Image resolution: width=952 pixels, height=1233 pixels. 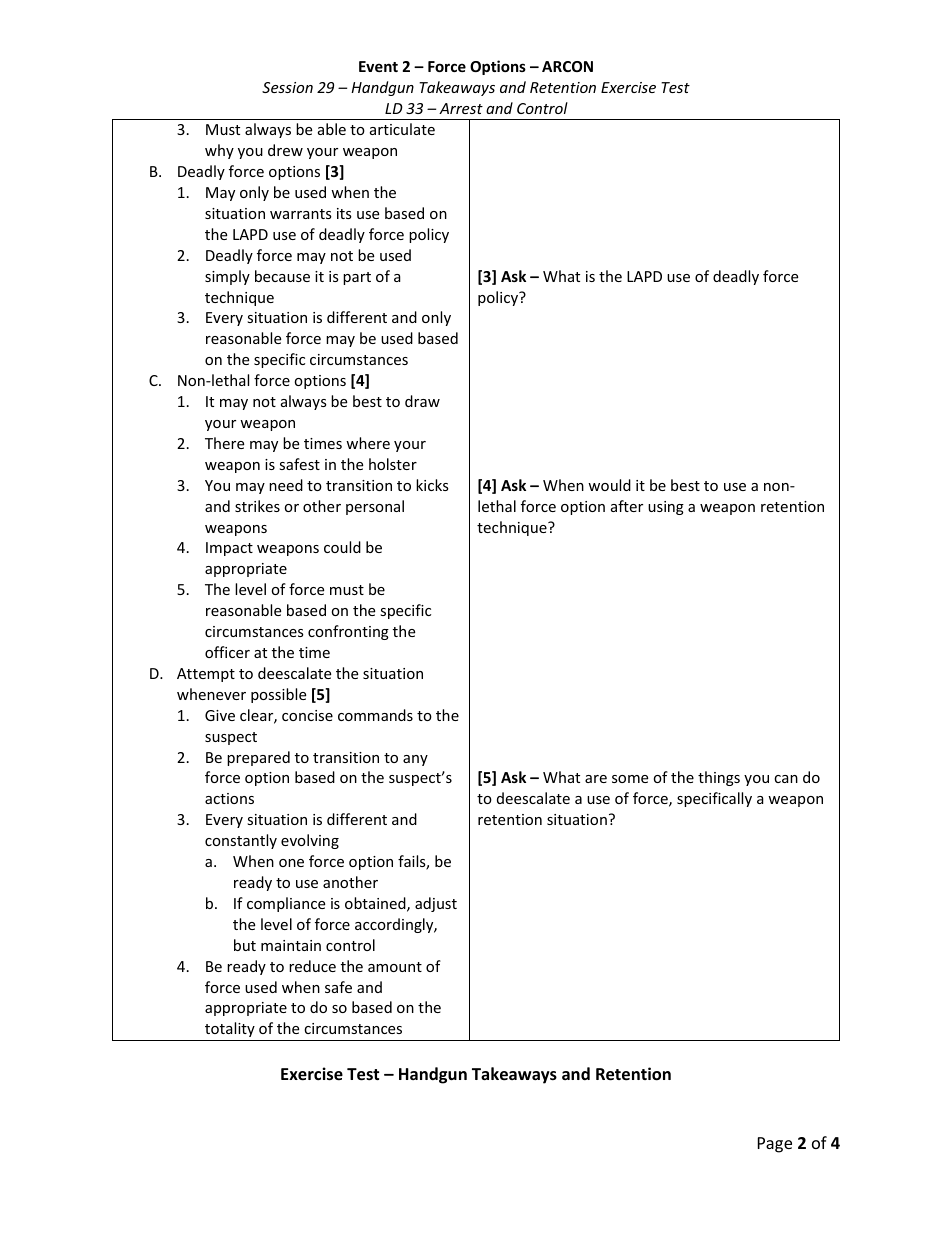 I want to click on adjust, so click(x=436, y=904).
